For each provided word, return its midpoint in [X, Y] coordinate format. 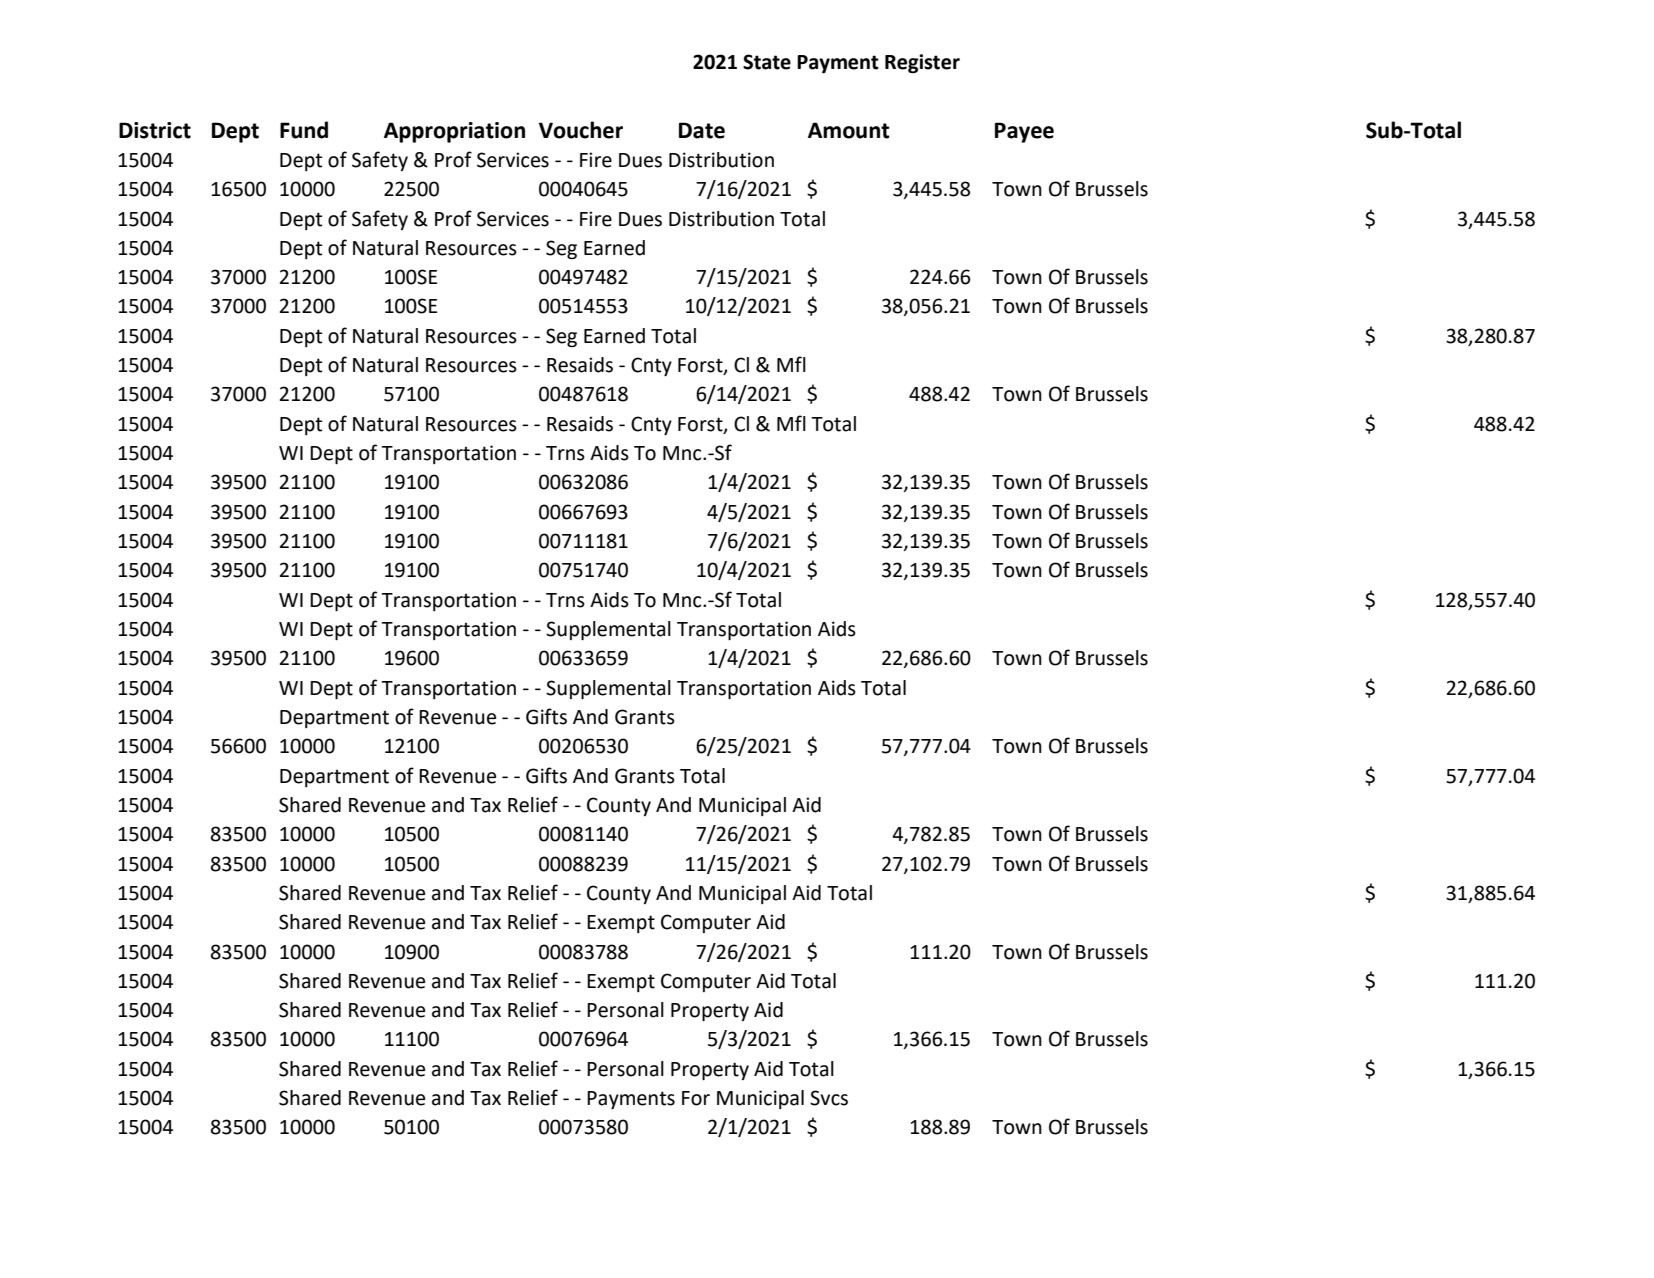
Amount [849, 130]
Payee [1024, 132]
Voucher [581, 130]
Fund [304, 130]
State [767, 62]
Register [922, 64]
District [155, 130]
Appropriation [454, 132]
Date [702, 130]
